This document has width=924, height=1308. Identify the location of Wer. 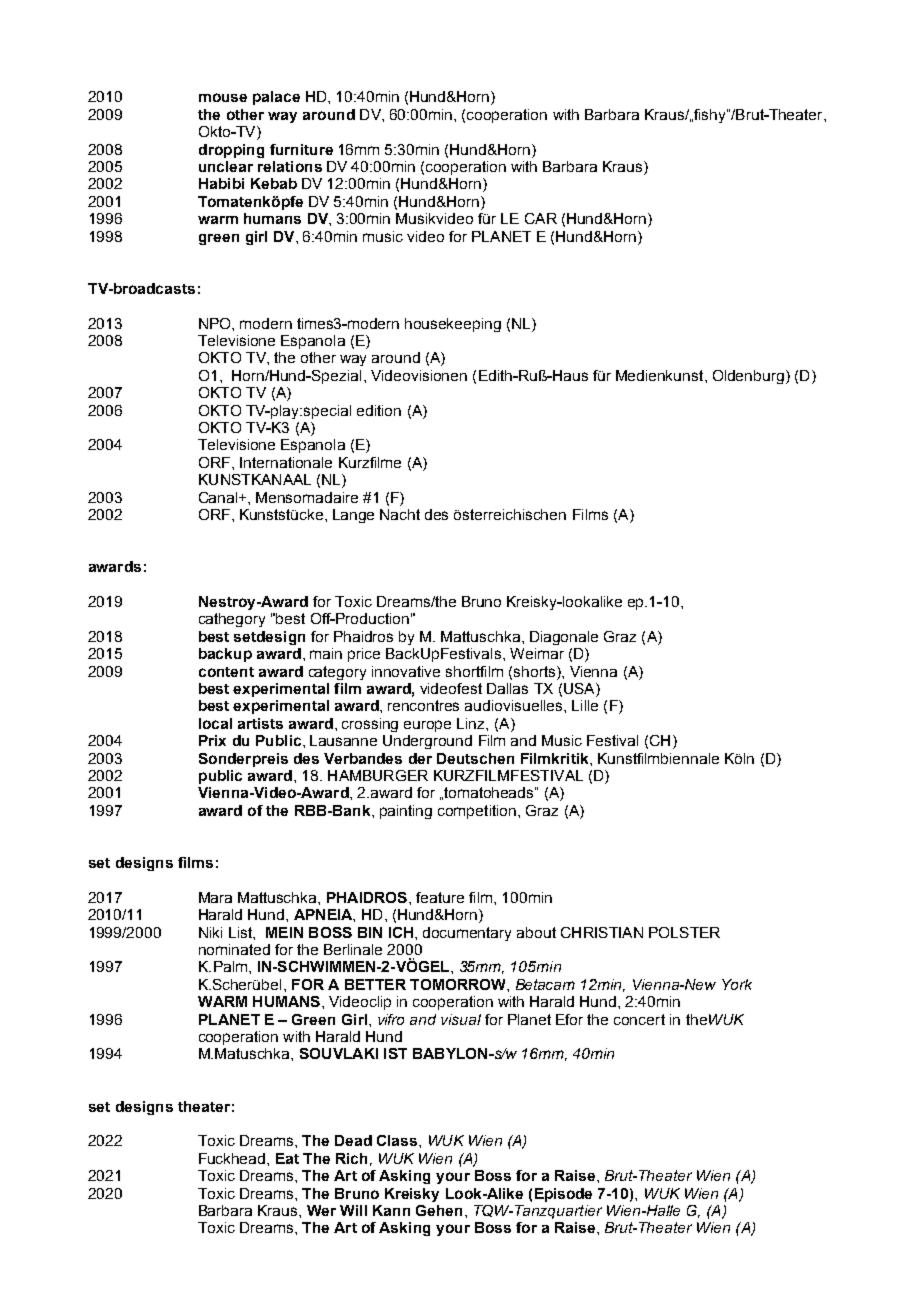
(321, 1210).
